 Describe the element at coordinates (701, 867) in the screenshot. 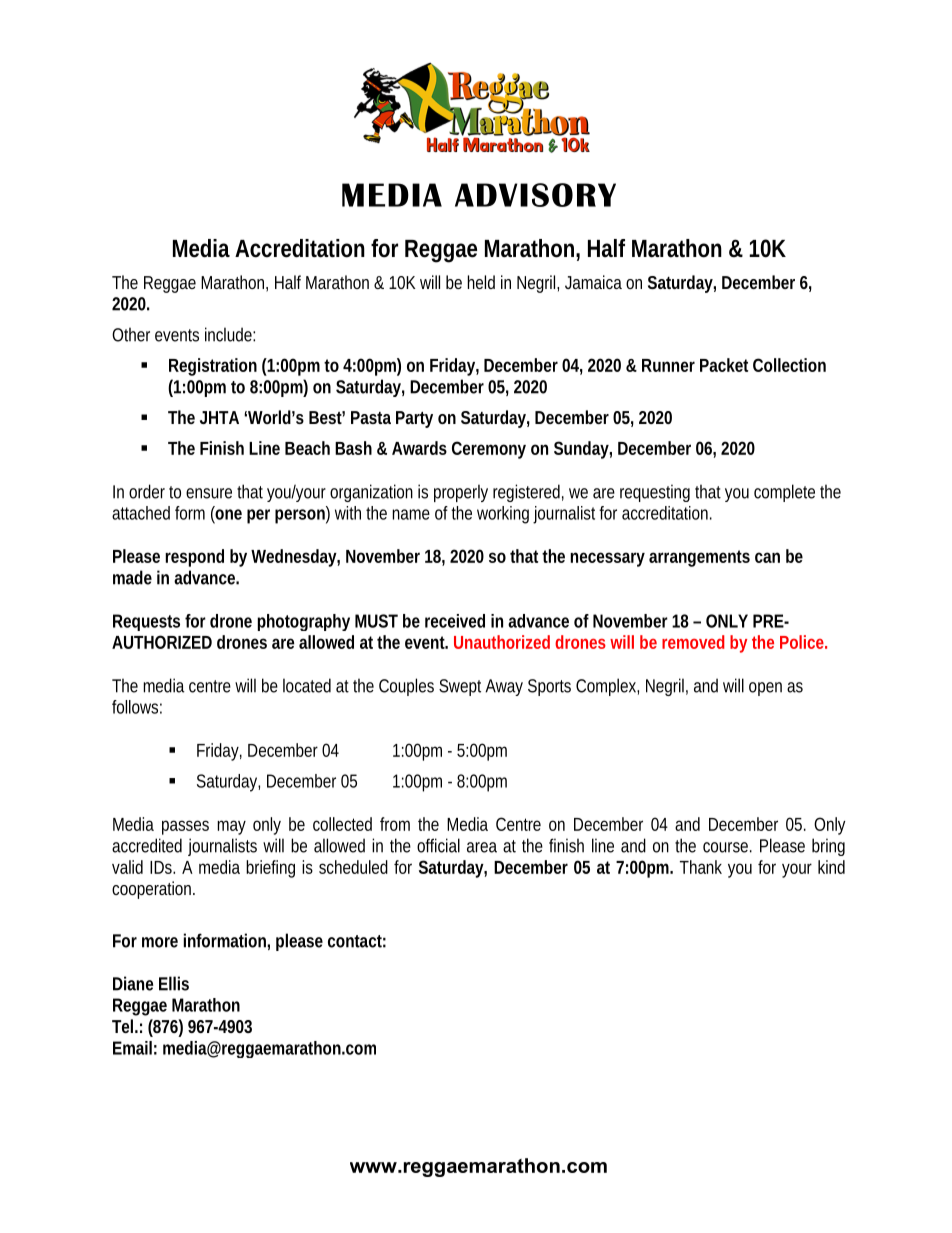

I see `Thank` at that location.
